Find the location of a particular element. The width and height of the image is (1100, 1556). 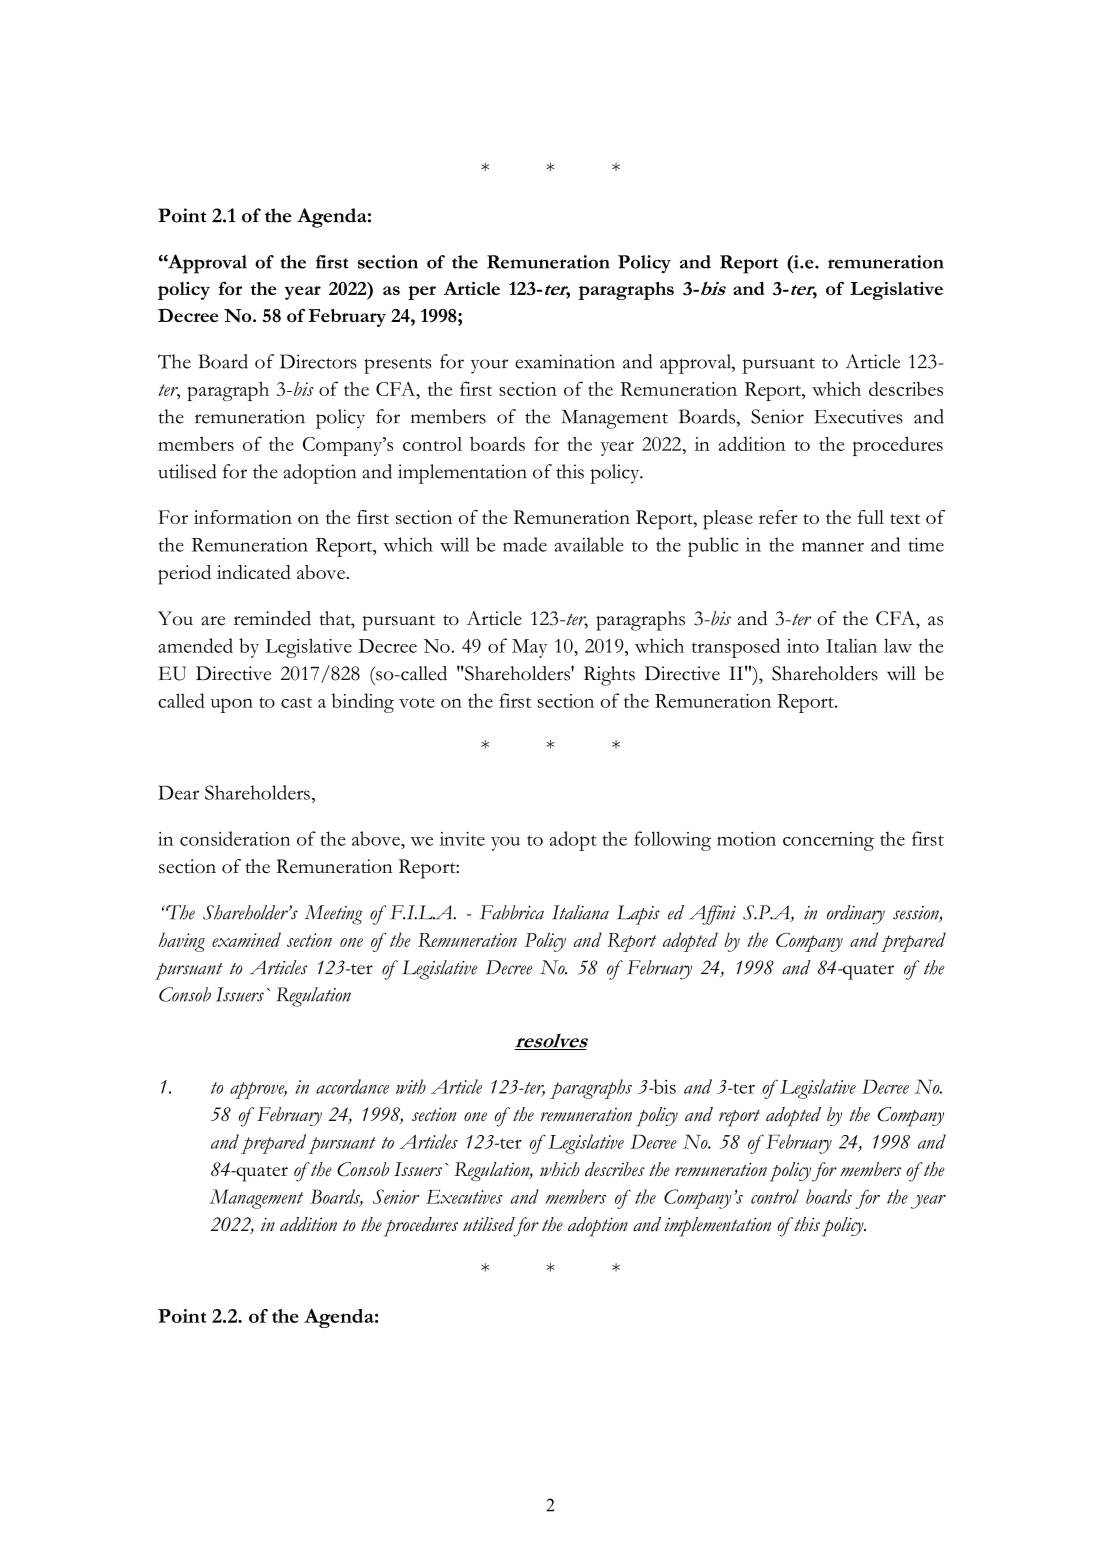

approve is located at coordinates (258, 1090).
